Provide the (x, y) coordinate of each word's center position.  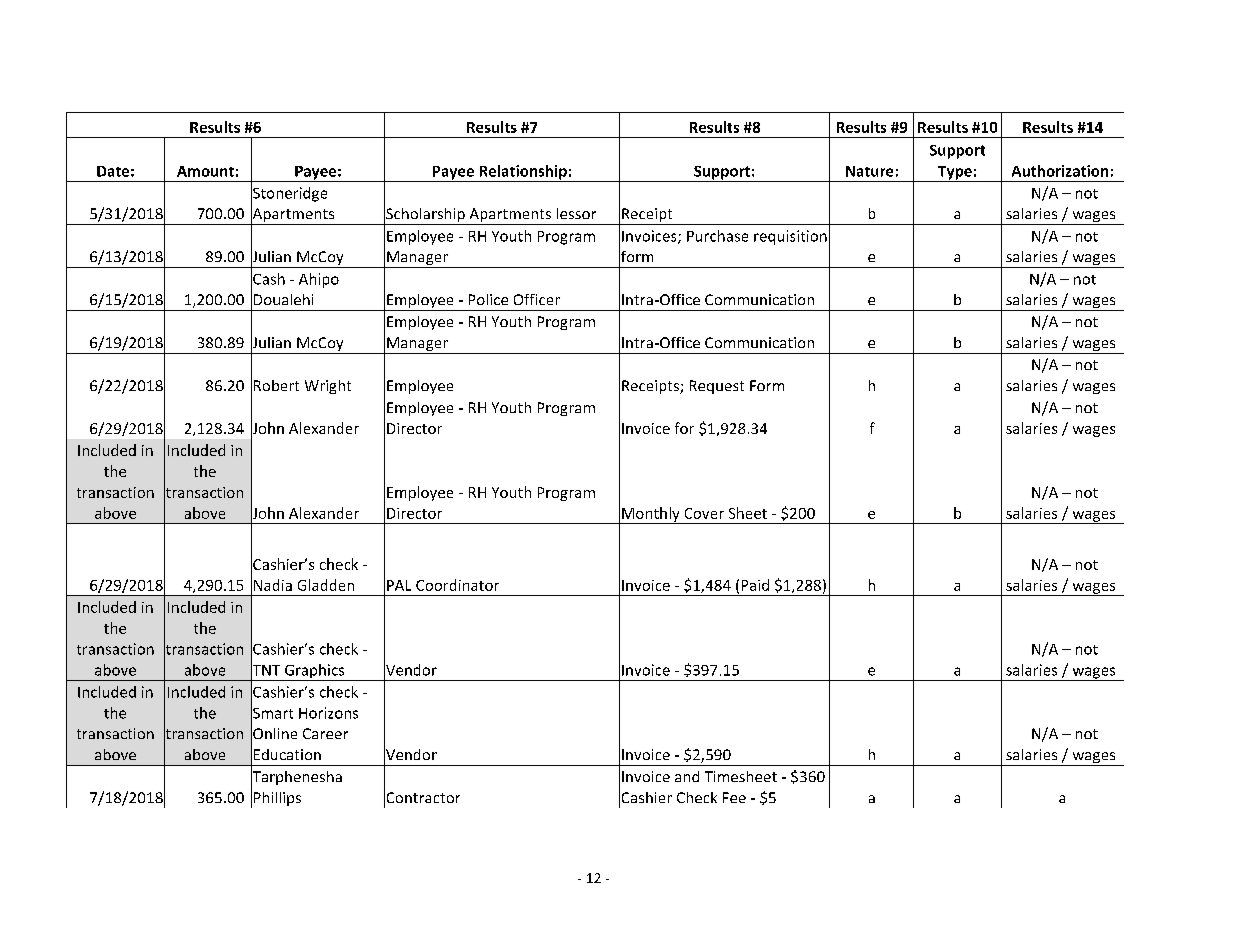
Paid (755, 585)
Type (955, 174)
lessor (576, 213)
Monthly (651, 515)
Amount (205, 171)
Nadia (273, 585)
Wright (328, 387)
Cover (704, 513)
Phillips (277, 799)
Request (717, 387)
